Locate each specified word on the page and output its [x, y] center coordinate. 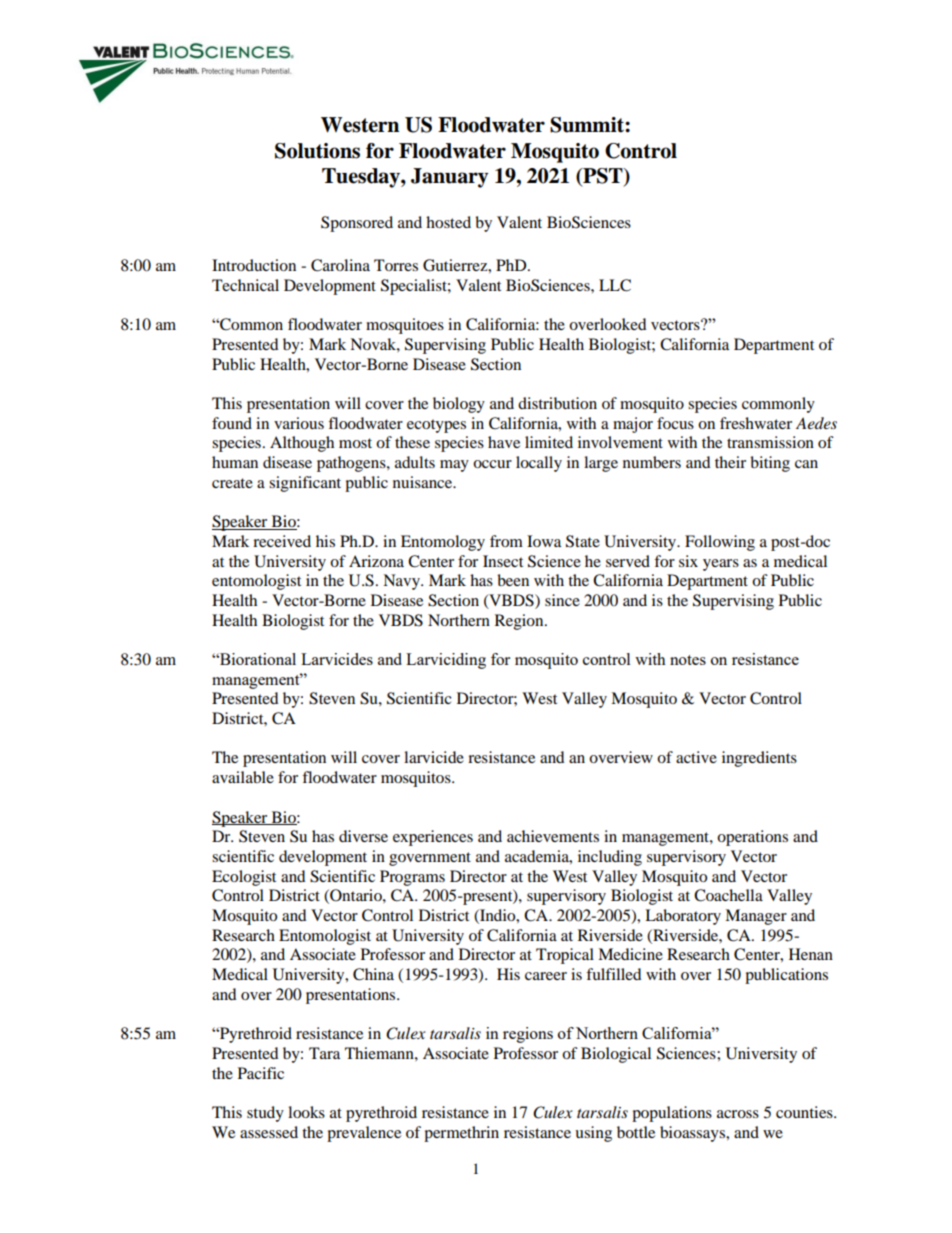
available [243, 777]
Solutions [317, 151]
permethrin [461, 1134]
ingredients [759, 759]
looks [306, 1112]
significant [305, 484]
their [730, 462]
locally [539, 464]
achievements [553, 836]
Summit [588, 125]
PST [603, 176]
